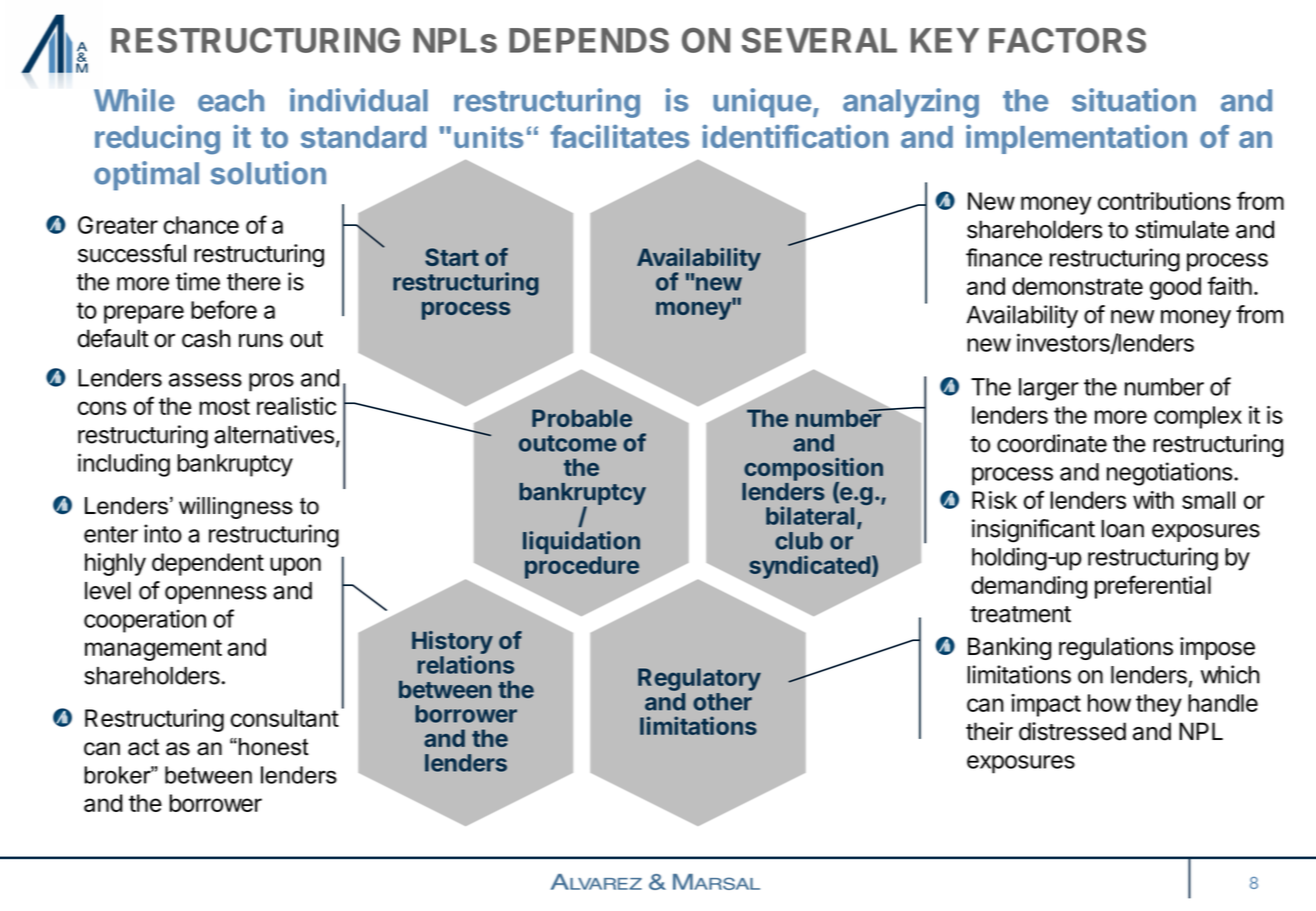  Describe the element at coordinates (589, 40) in the screenshot. I see `DEPENDS` at that location.
